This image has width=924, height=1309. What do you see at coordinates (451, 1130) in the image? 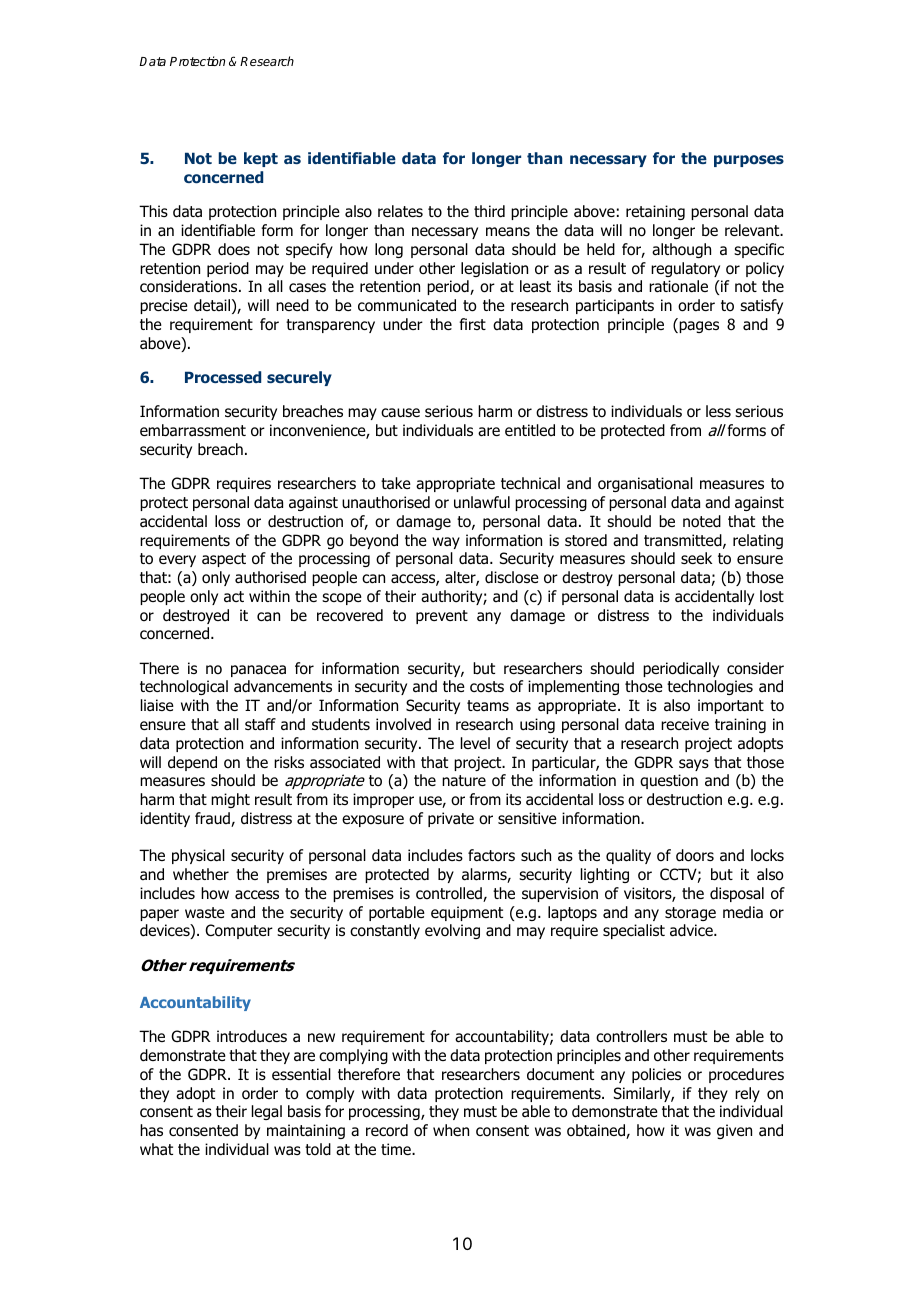
I see `when` at bounding box center [451, 1130].
